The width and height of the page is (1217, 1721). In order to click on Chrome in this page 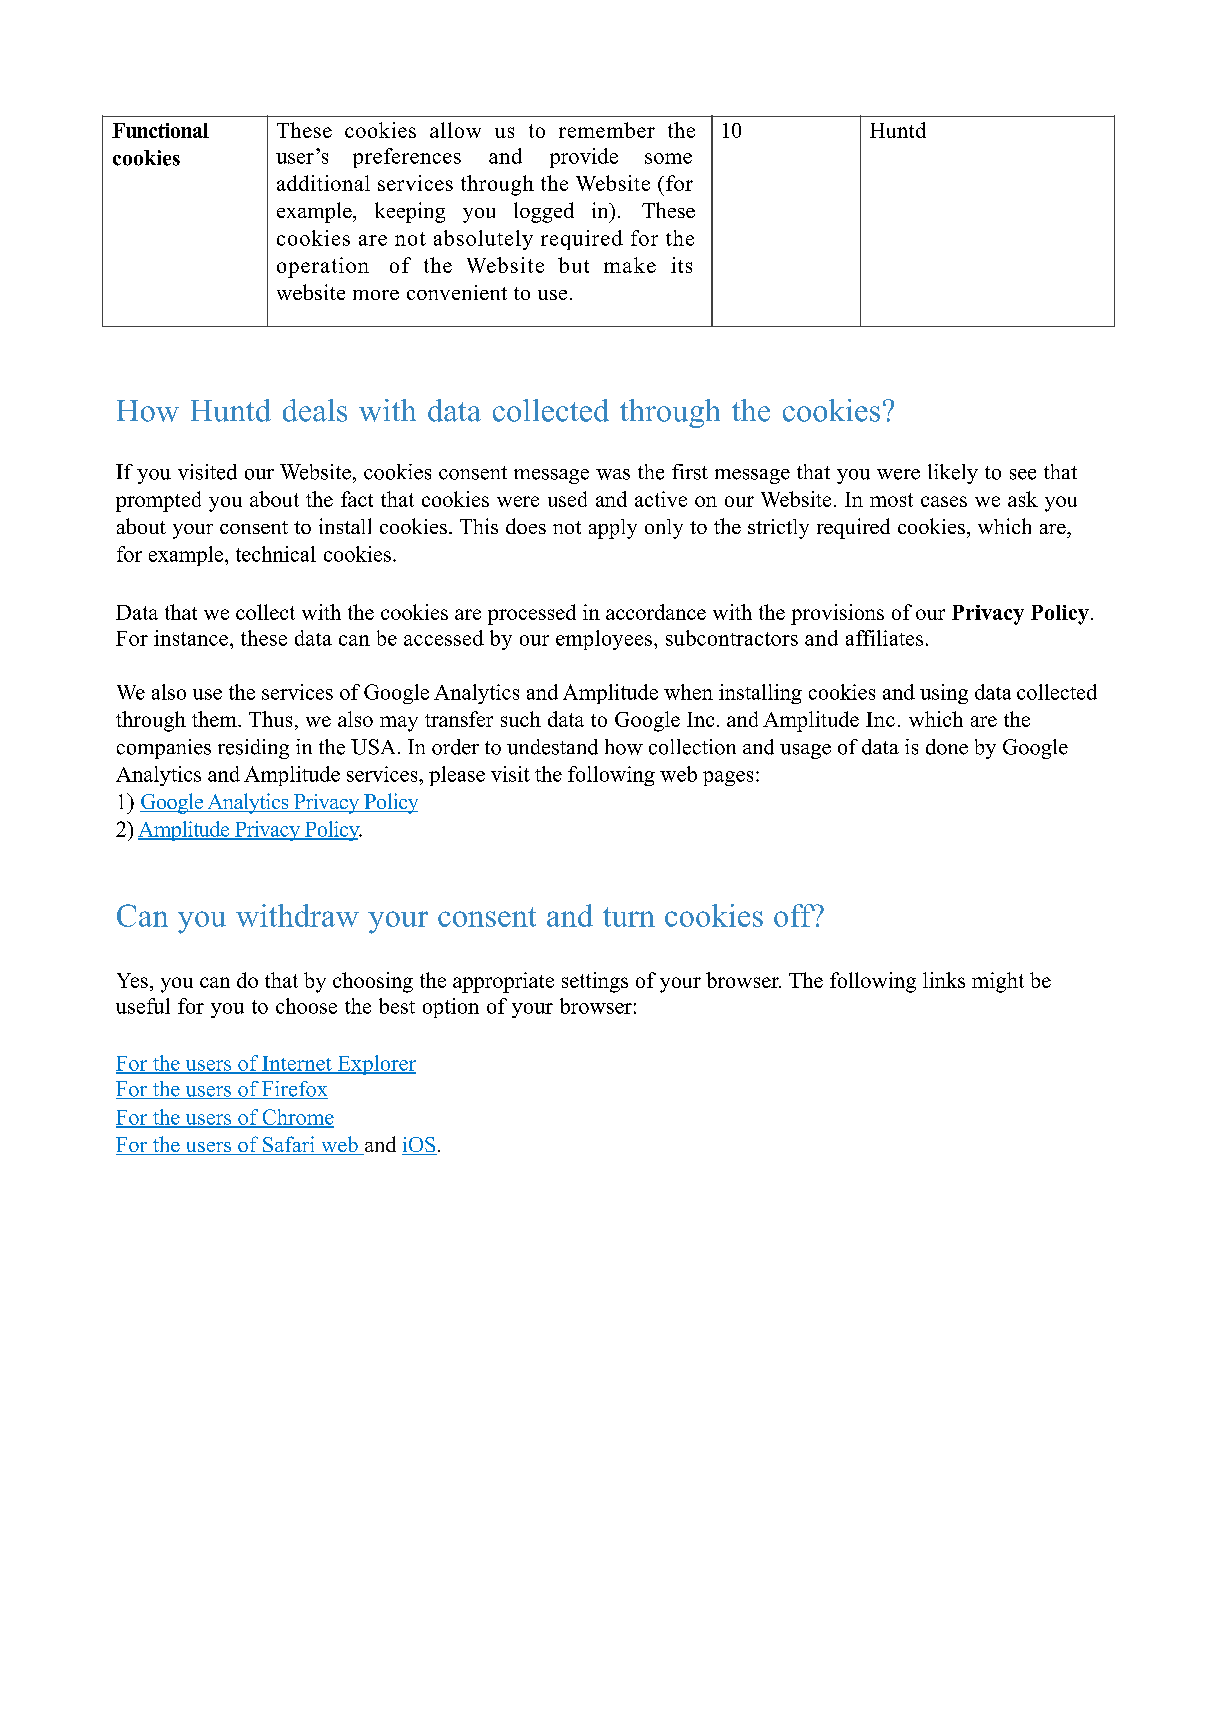, I will do `click(297, 1118)`.
